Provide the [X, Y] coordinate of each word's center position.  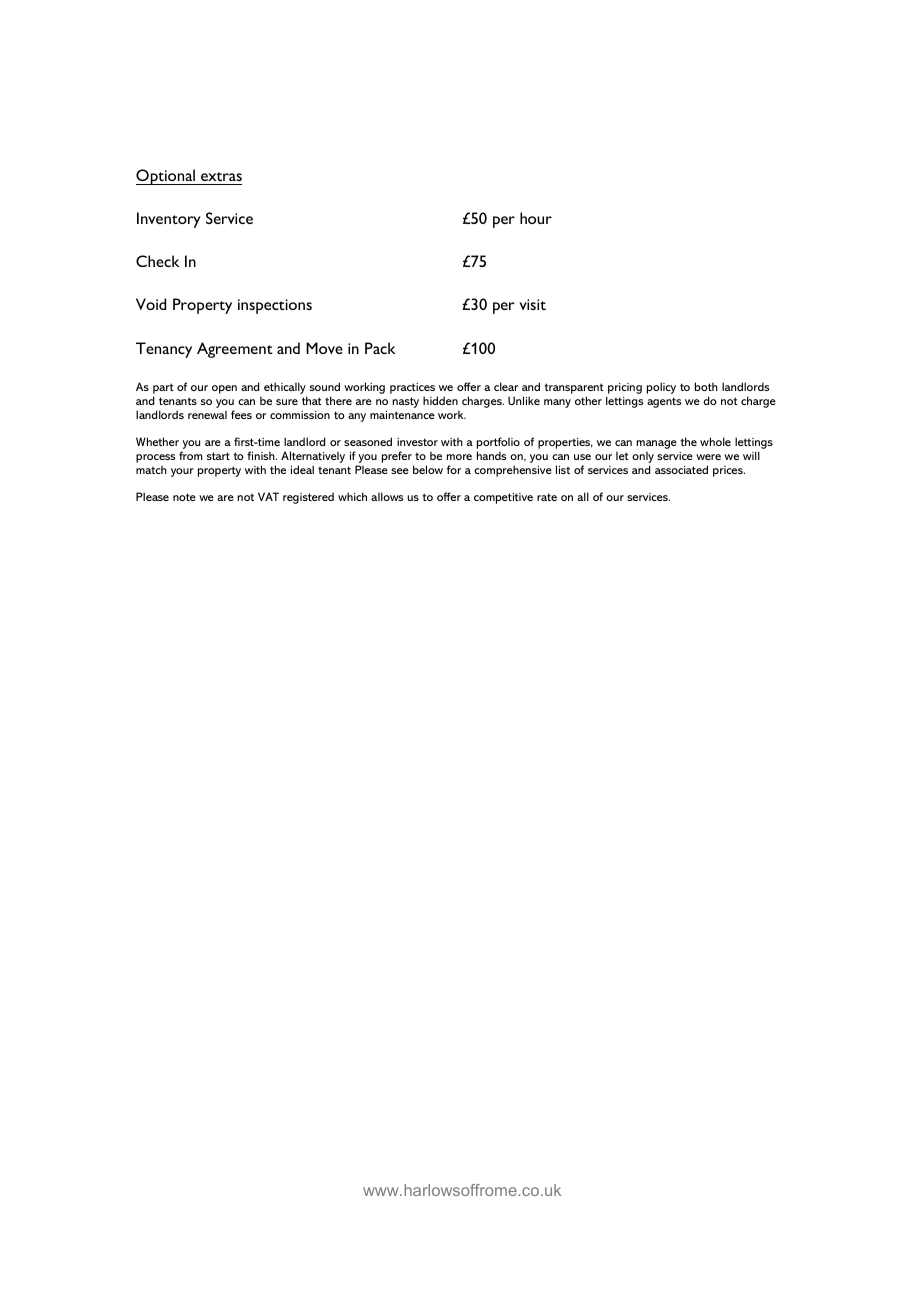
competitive [503, 498]
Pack [380, 348]
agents [664, 402]
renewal [207, 415]
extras [221, 176]
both [706, 386]
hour [536, 218]
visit [532, 304]
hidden [440, 400]
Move [324, 348]
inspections [275, 306]
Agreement [235, 350]
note [184, 497]
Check [158, 261]
